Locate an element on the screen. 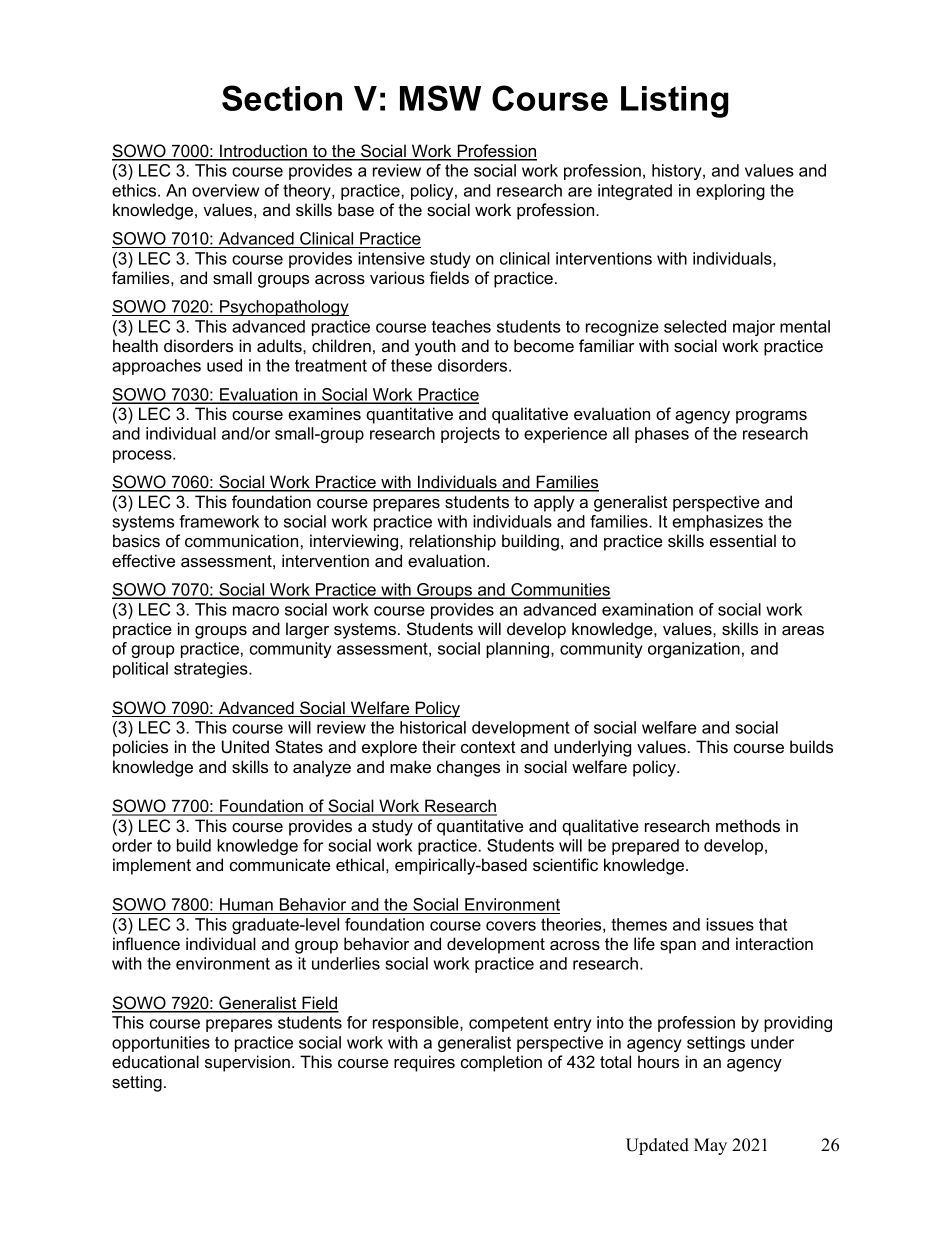 The image size is (952, 1233). process is located at coordinates (143, 456).
